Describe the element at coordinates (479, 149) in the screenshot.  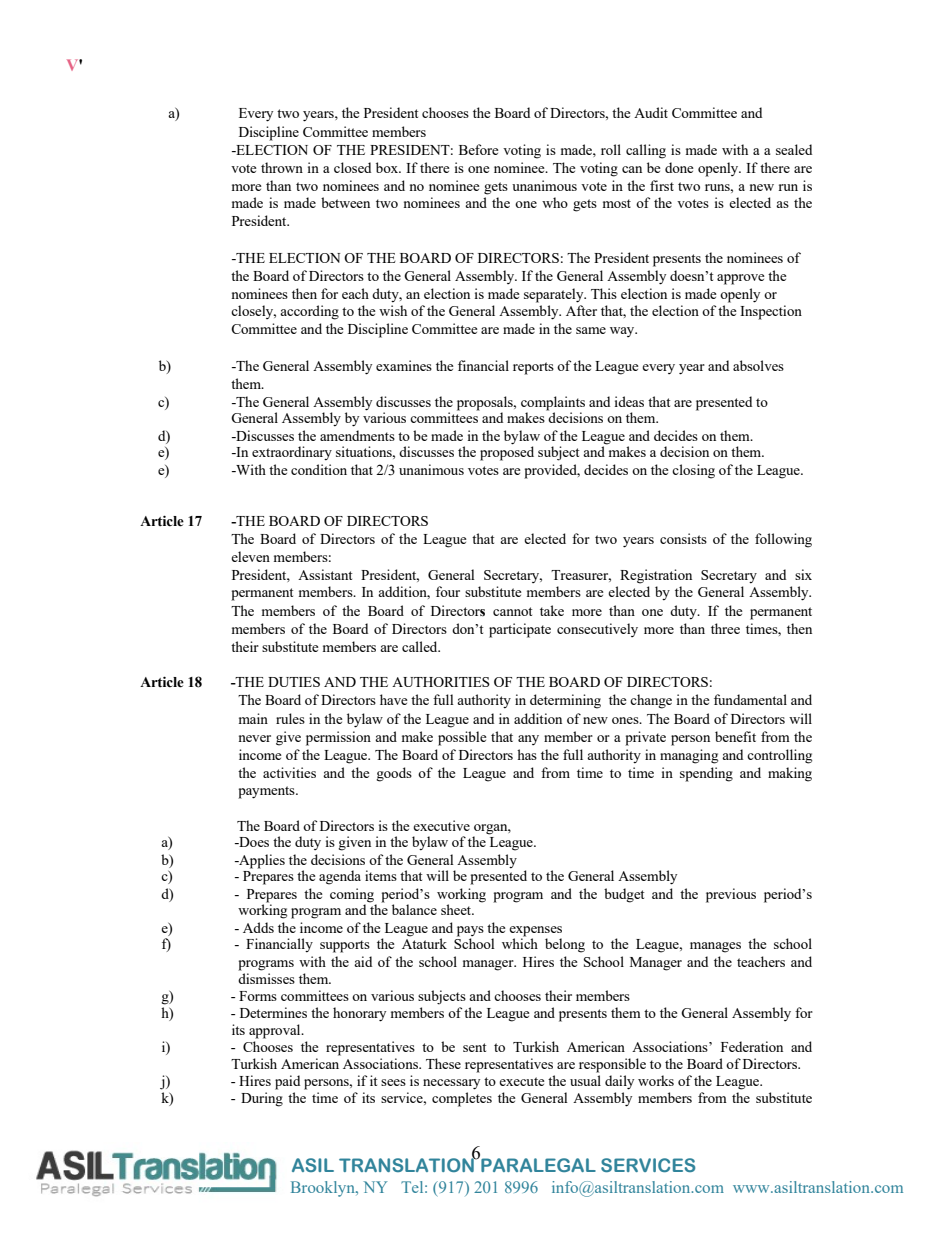
I see `Before` at that location.
